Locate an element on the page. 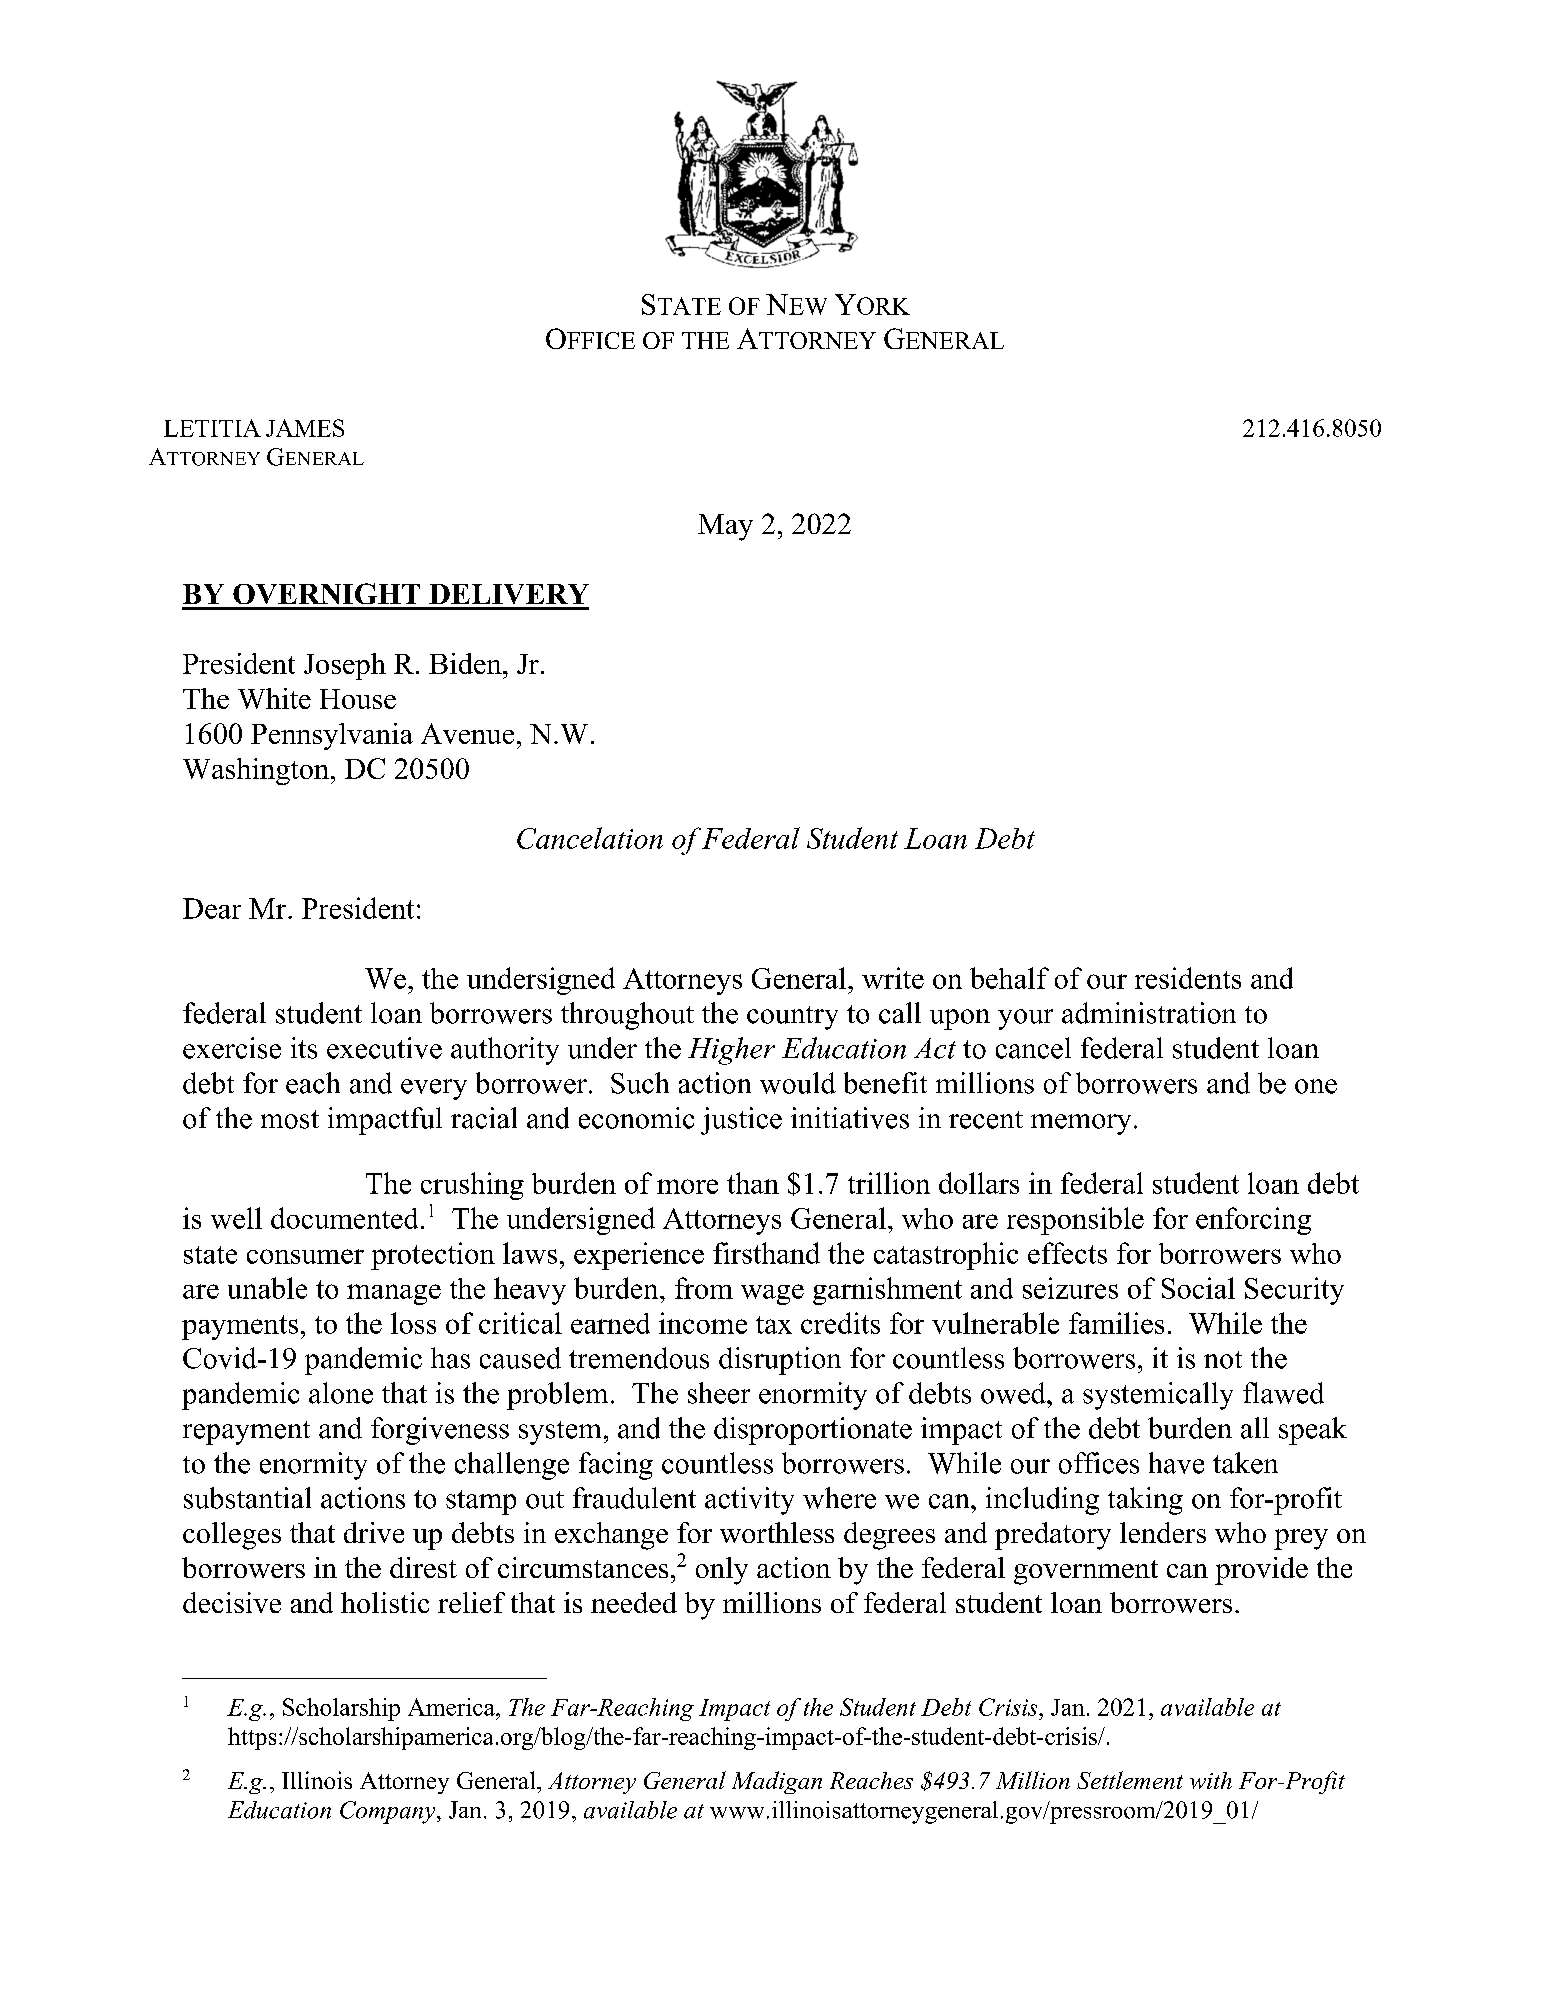  write is located at coordinates (893, 978).
